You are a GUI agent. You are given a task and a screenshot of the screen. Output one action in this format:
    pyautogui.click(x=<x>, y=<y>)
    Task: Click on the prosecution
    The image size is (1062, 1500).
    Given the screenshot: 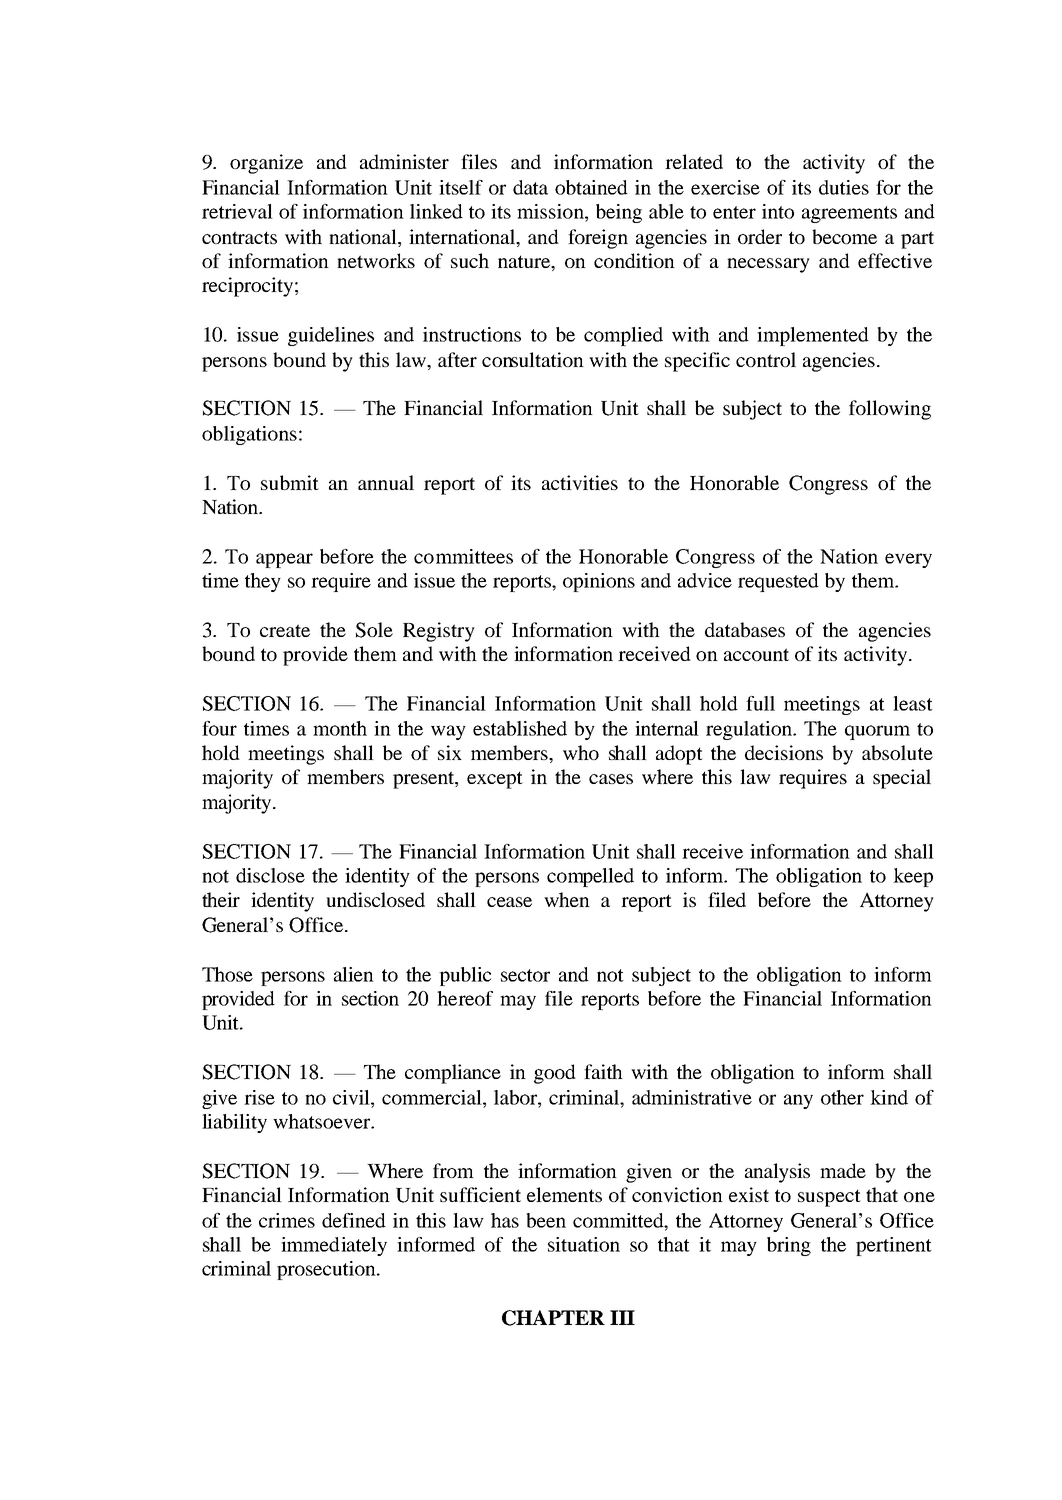 What is the action you would take?
    pyautogui.click(x=327, y=1270)
